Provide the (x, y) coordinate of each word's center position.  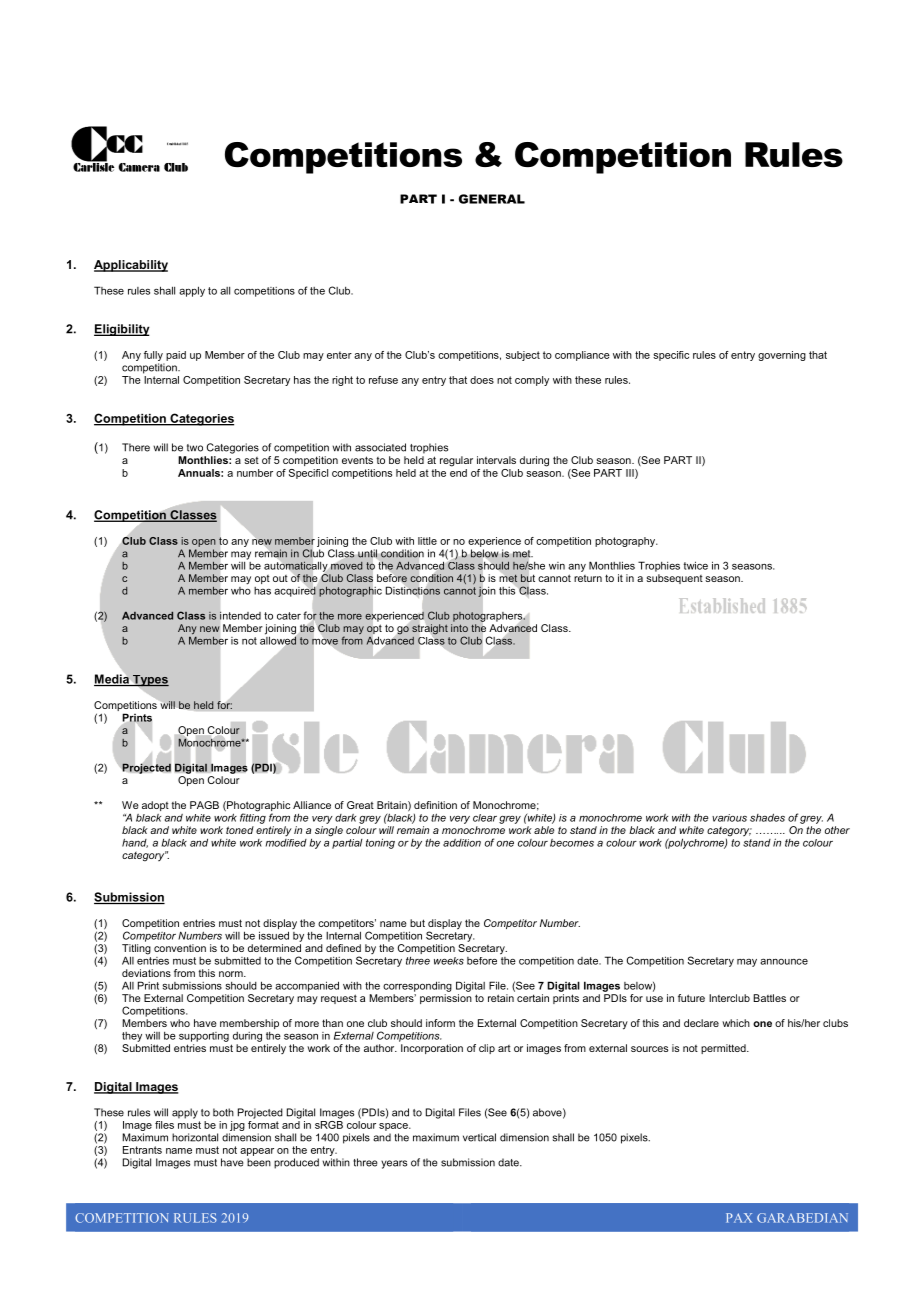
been (259, 1162)
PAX (739, 1218)
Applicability (131, 266)
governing (782, 356)
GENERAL (492, 199)
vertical (479, 1137)
